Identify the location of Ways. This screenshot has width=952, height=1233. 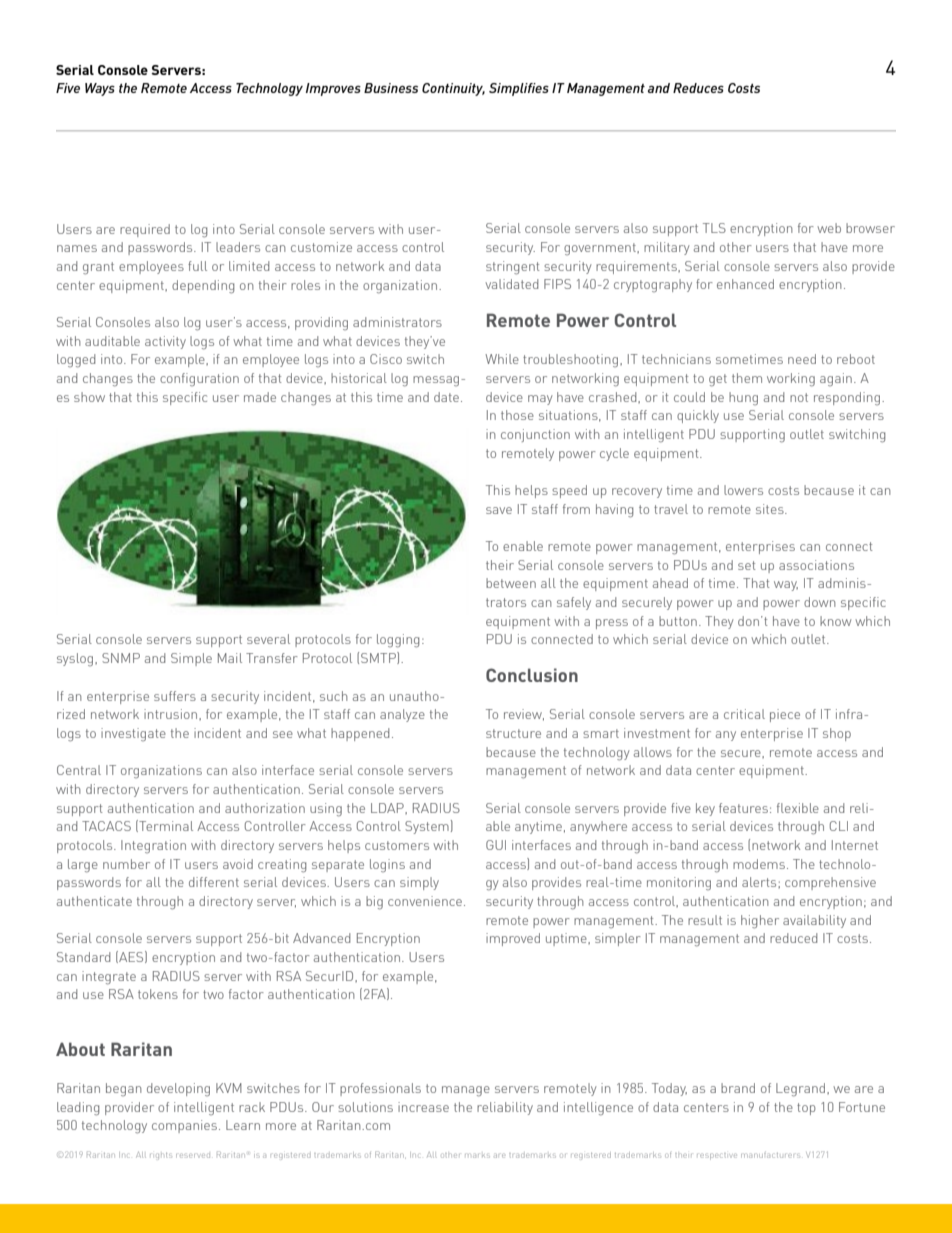
(100, 89).
